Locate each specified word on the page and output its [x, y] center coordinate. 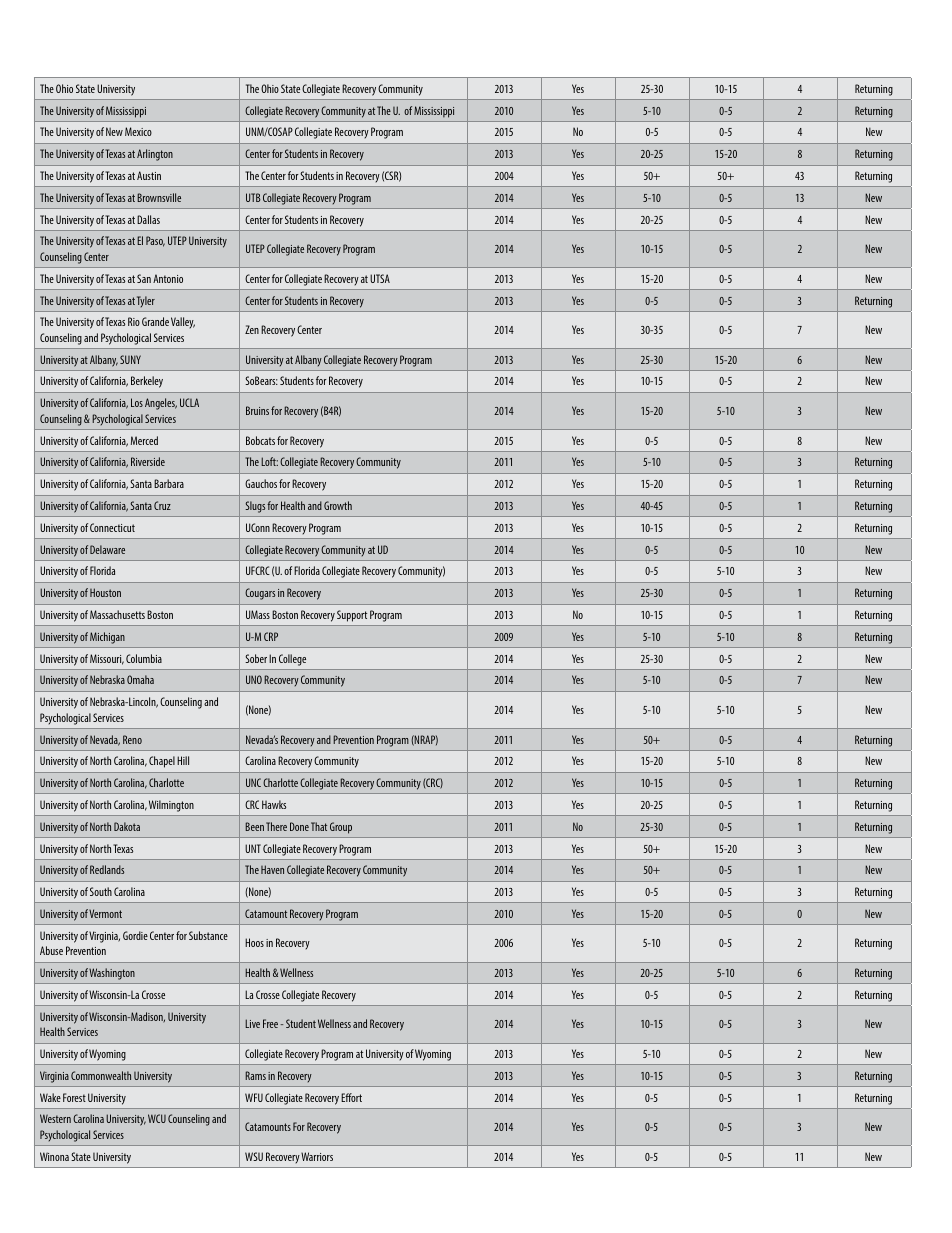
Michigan [107, 638]
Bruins [257, 410]
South [101, 891]
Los [137, 402]
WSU [254, 1156]
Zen [252, 329]
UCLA [189, 402]
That [319, 826]
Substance [208, 935]
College [292, 660]
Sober [256, 658]
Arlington [155, 155]
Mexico [138, 131]
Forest [74, 1097]
